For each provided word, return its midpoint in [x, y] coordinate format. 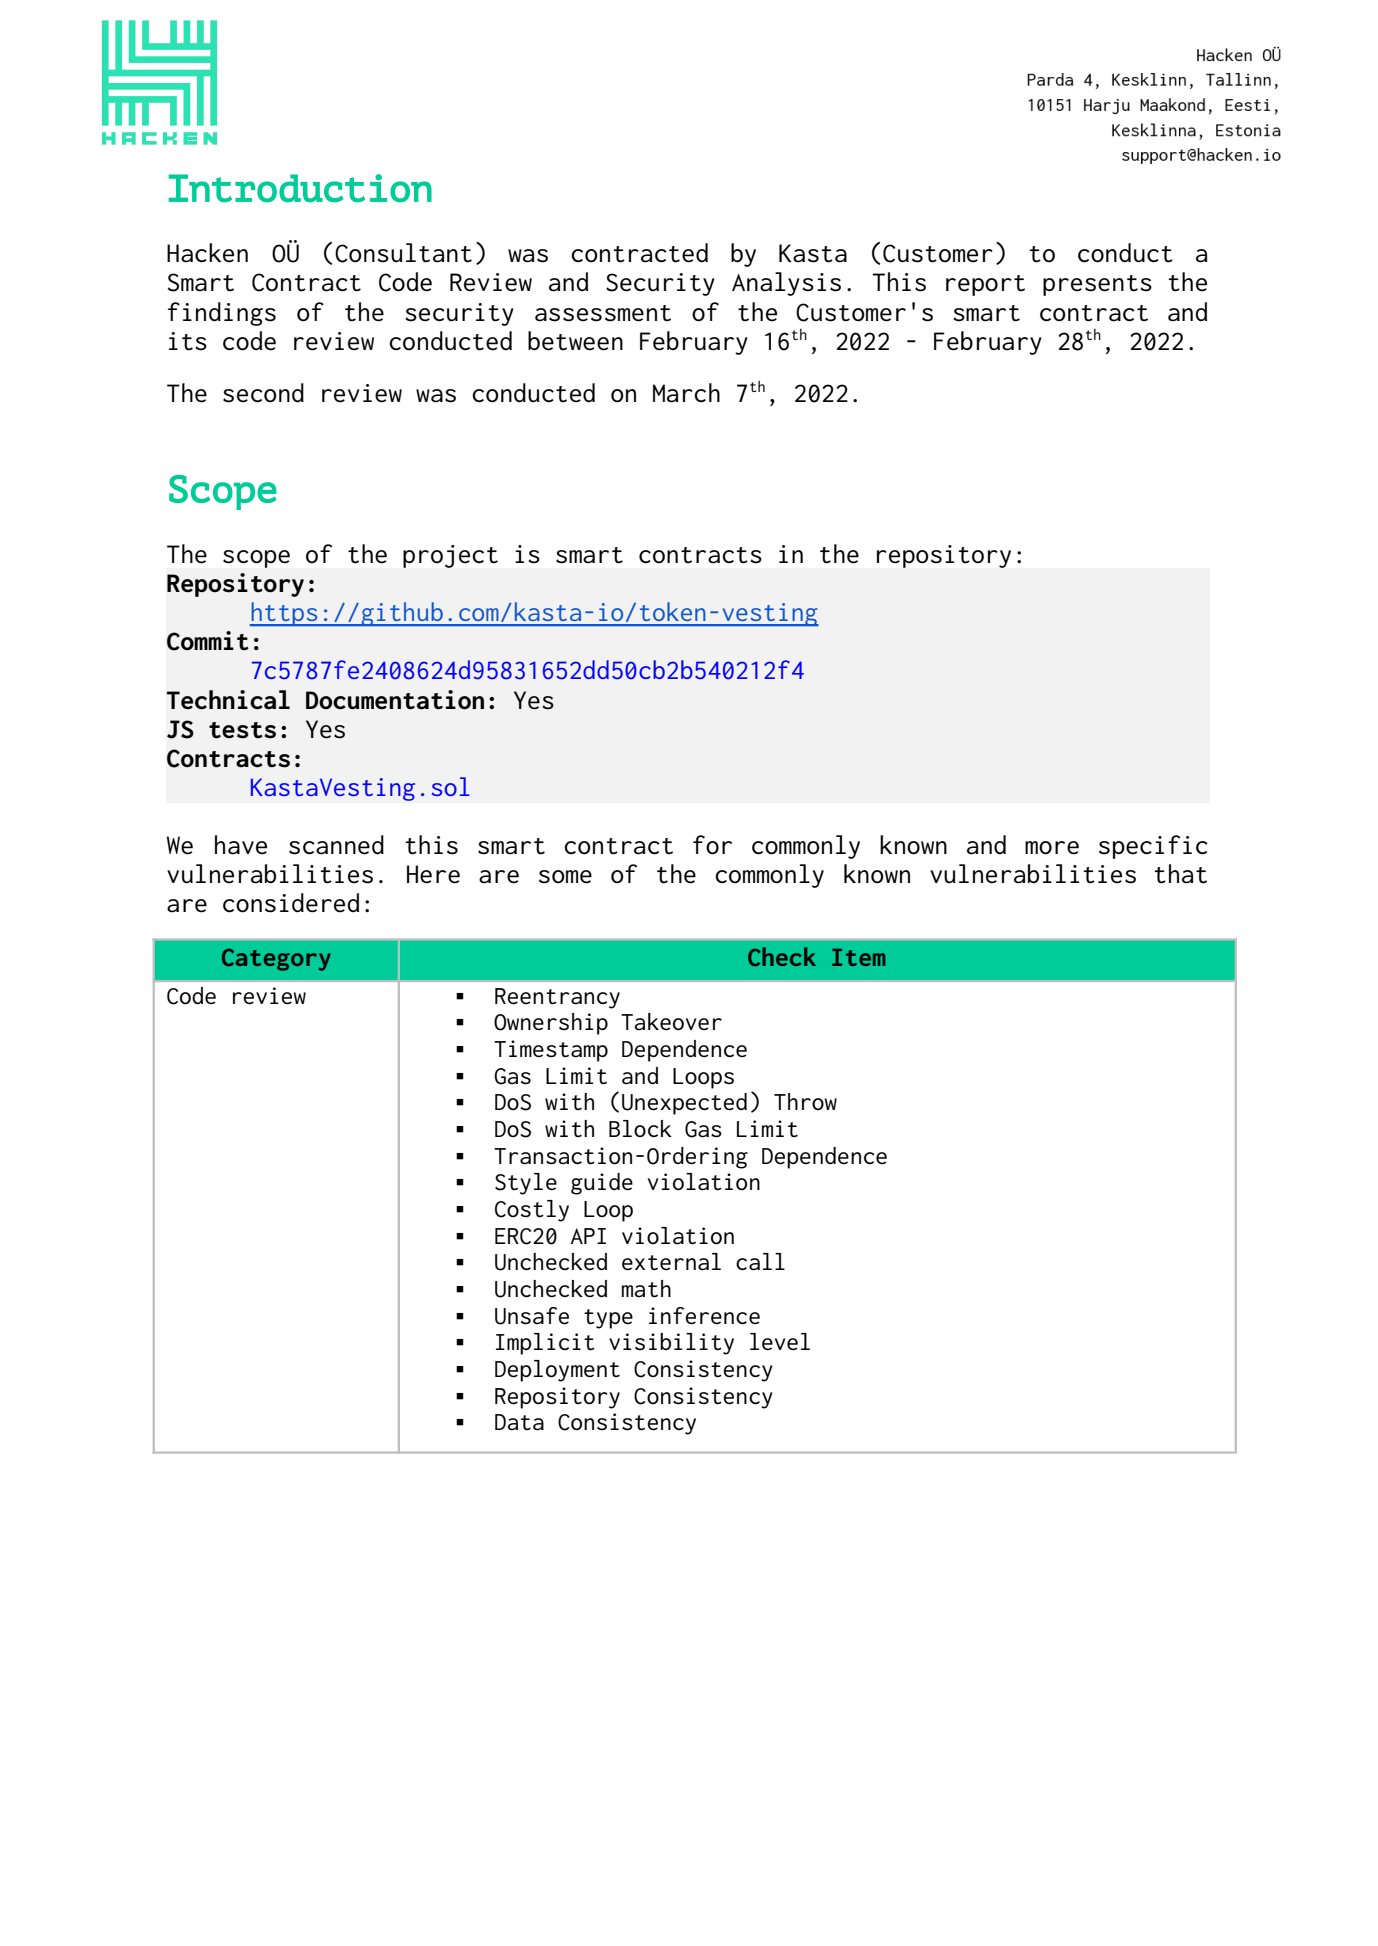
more [1052, 848]
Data [519, 1422]
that [1181, 874]
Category [276, 960]
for [712, 845]
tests [242, 730]
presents [1097, 285]
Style [526, 1184]
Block [640, 1128]
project [450, 556]
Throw [805, 1101]
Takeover [671, 1022]
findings [222, 314]
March [686, 393]
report [985, 285]
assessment [603, 313]
